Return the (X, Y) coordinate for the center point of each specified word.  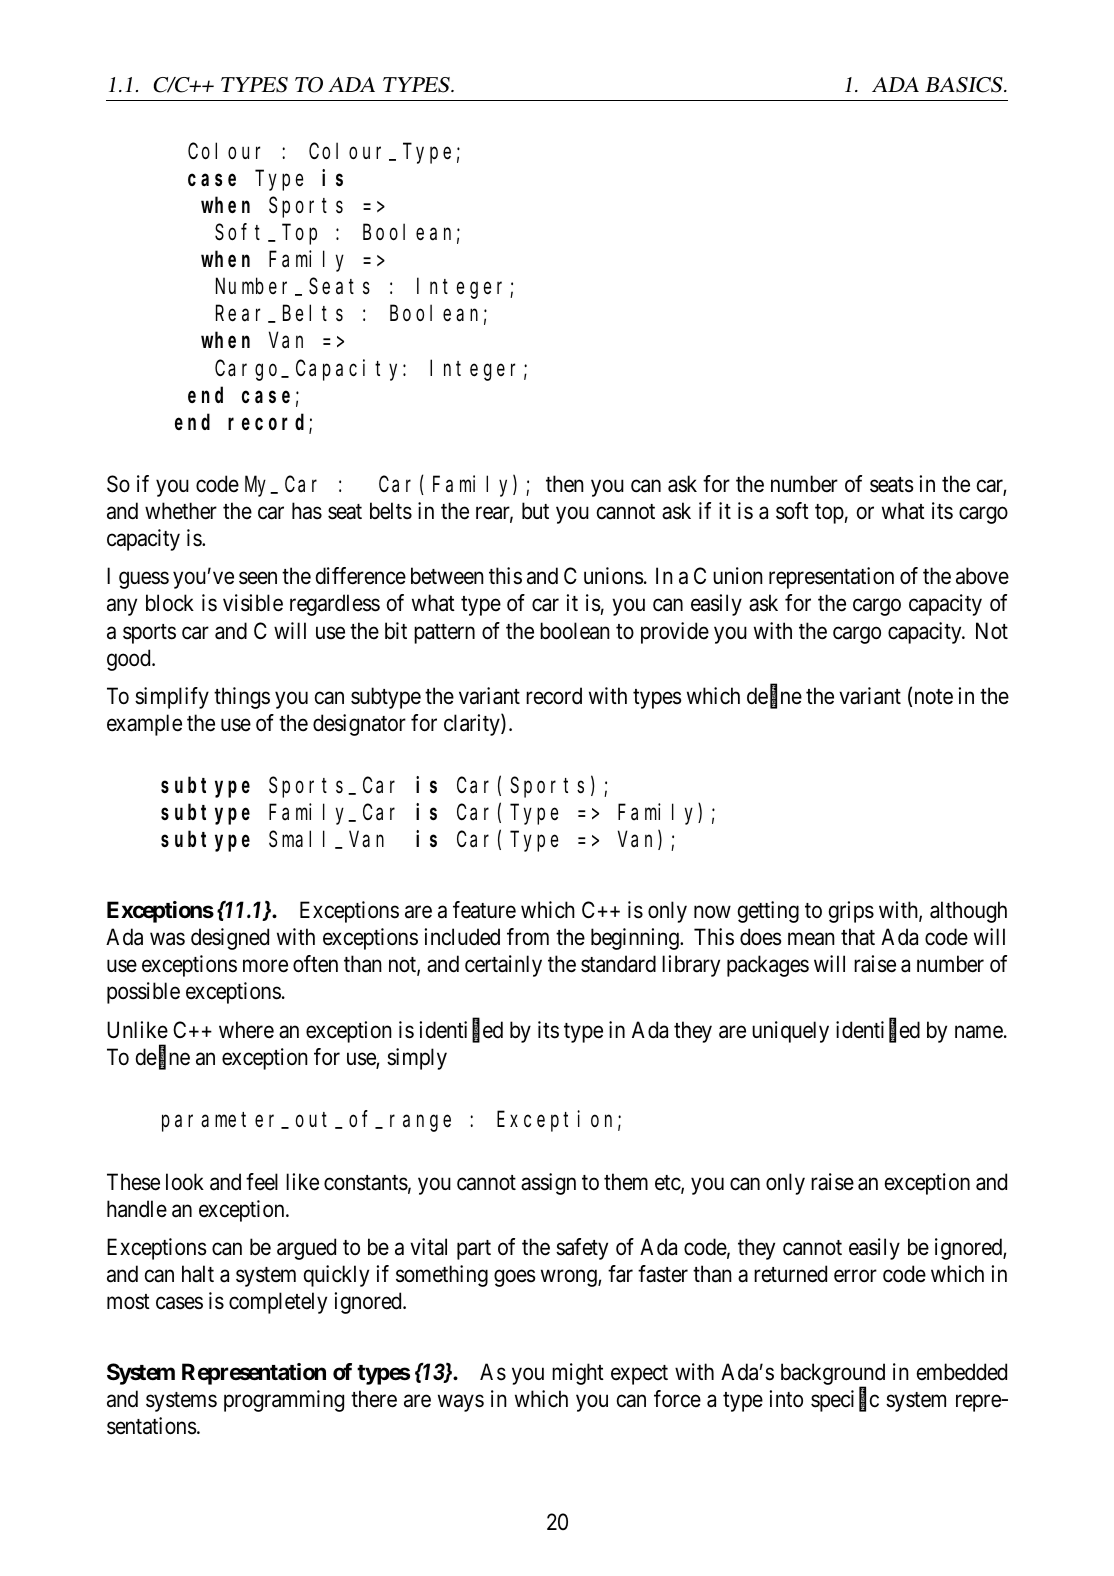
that (858, 937)
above (982, 576)
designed (230, 939)
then (565, 484)
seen (258, 578)
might (578, 1374)
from (528, 937)
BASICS (965, 85)
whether (181, 511)
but (535, 511)
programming (284, 1401)
